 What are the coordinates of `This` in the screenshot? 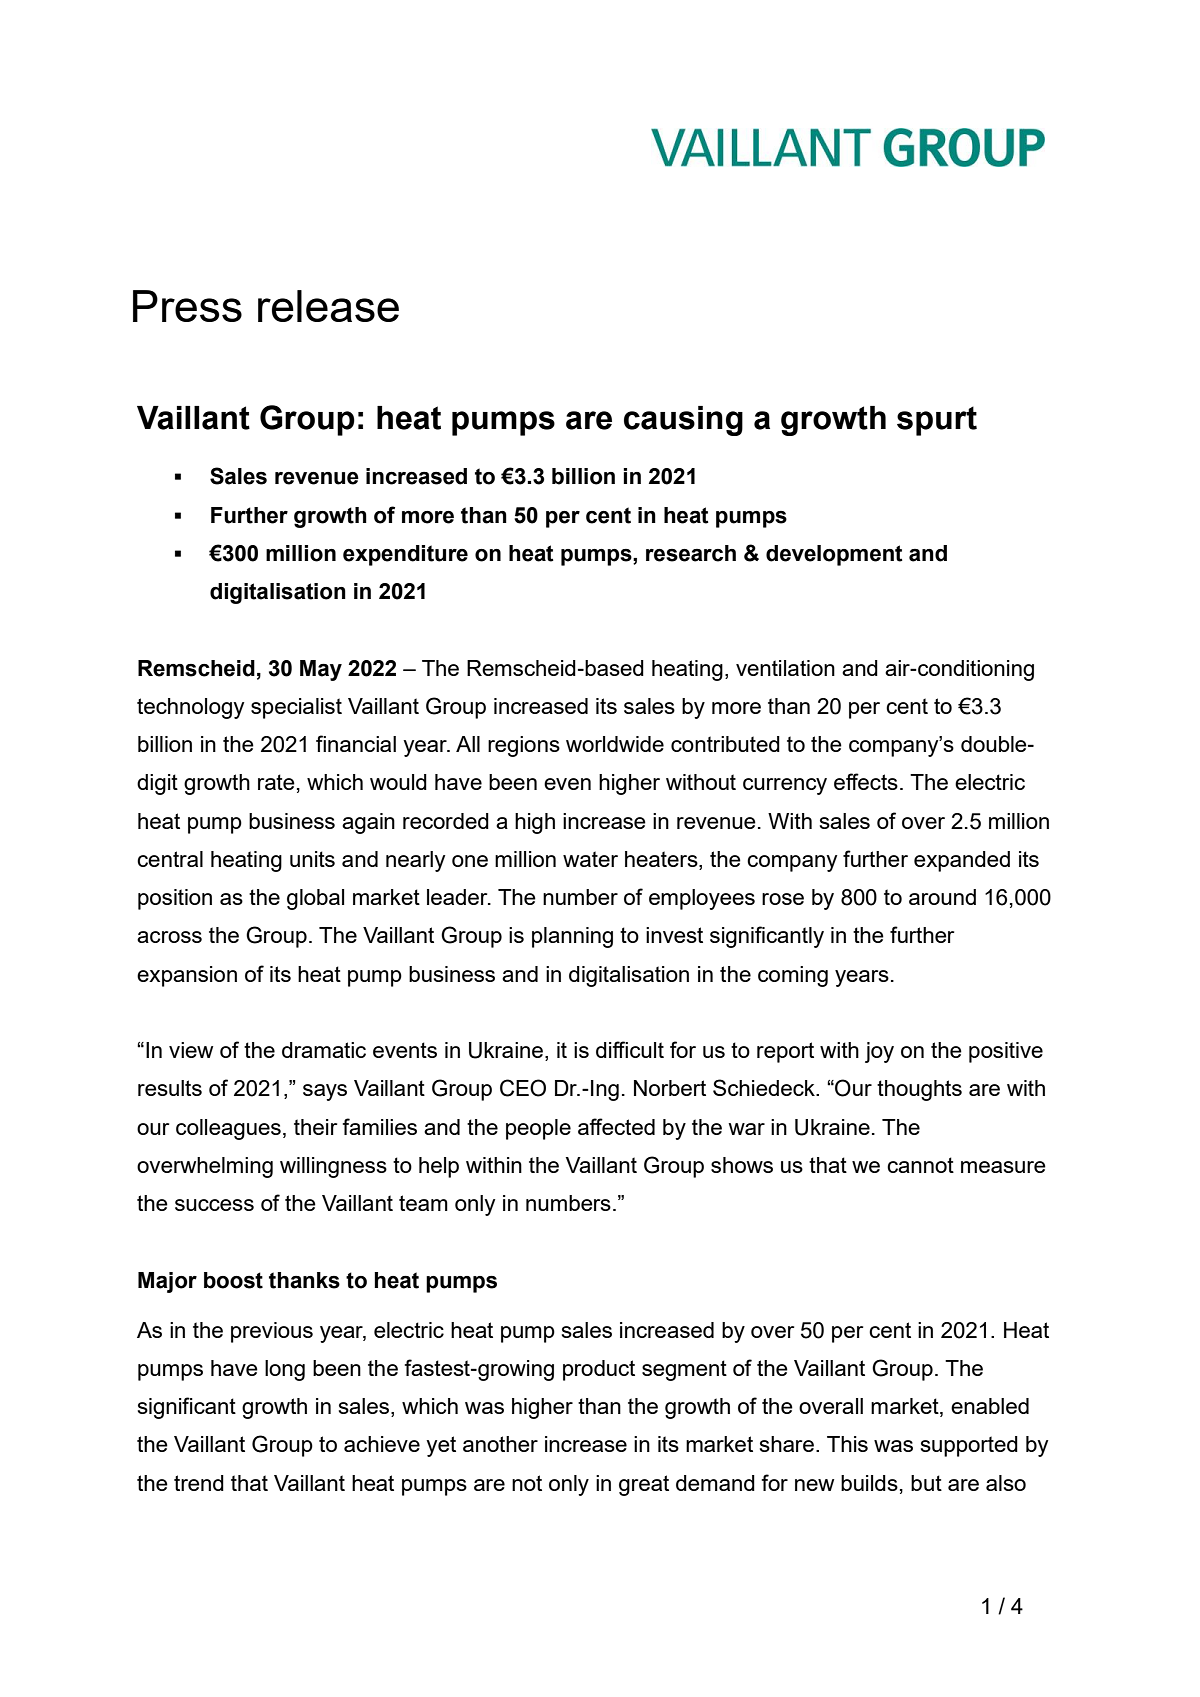 It's located at (847, 1444).
